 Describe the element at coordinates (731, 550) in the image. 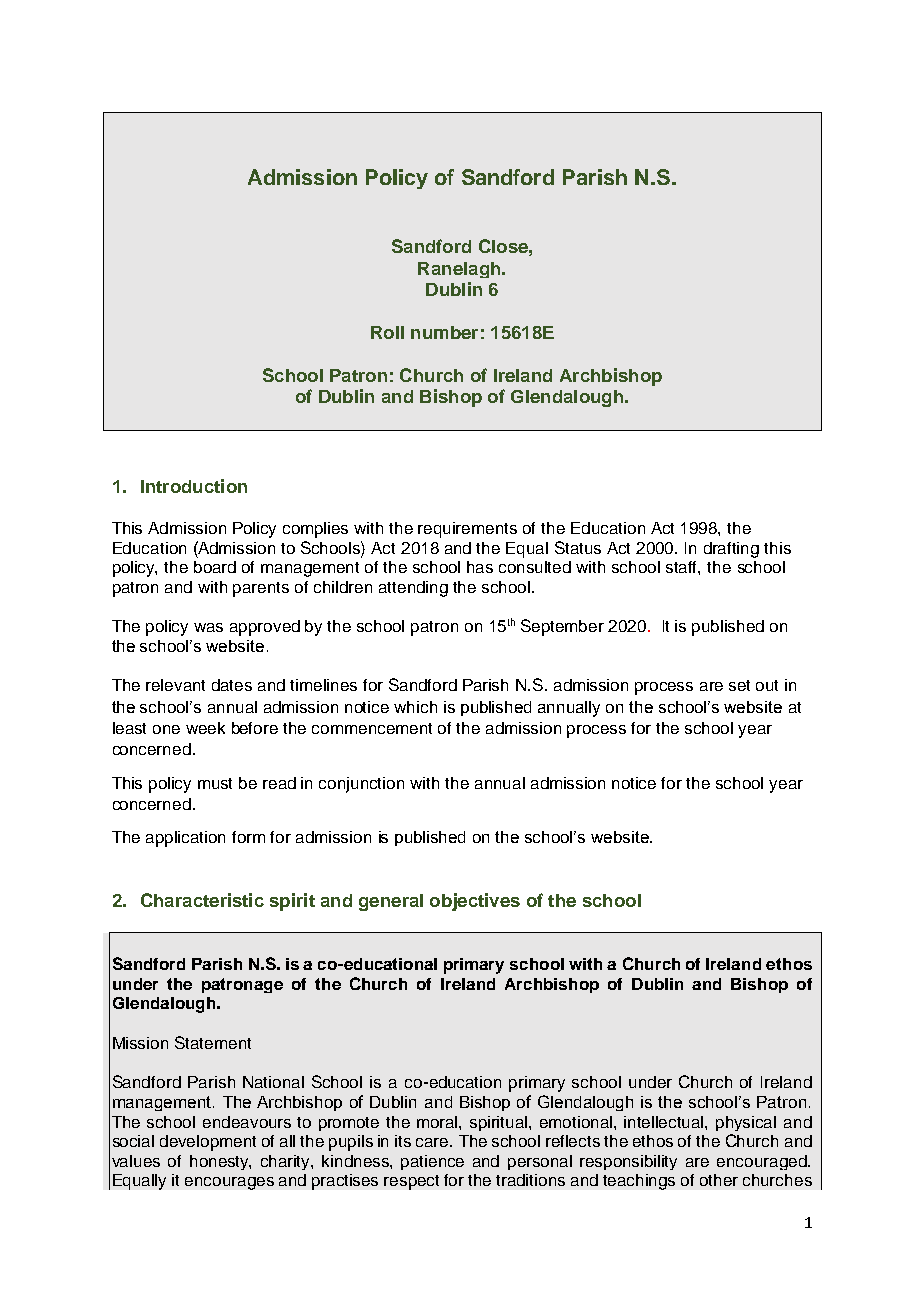

I see `drafting` at that location.
